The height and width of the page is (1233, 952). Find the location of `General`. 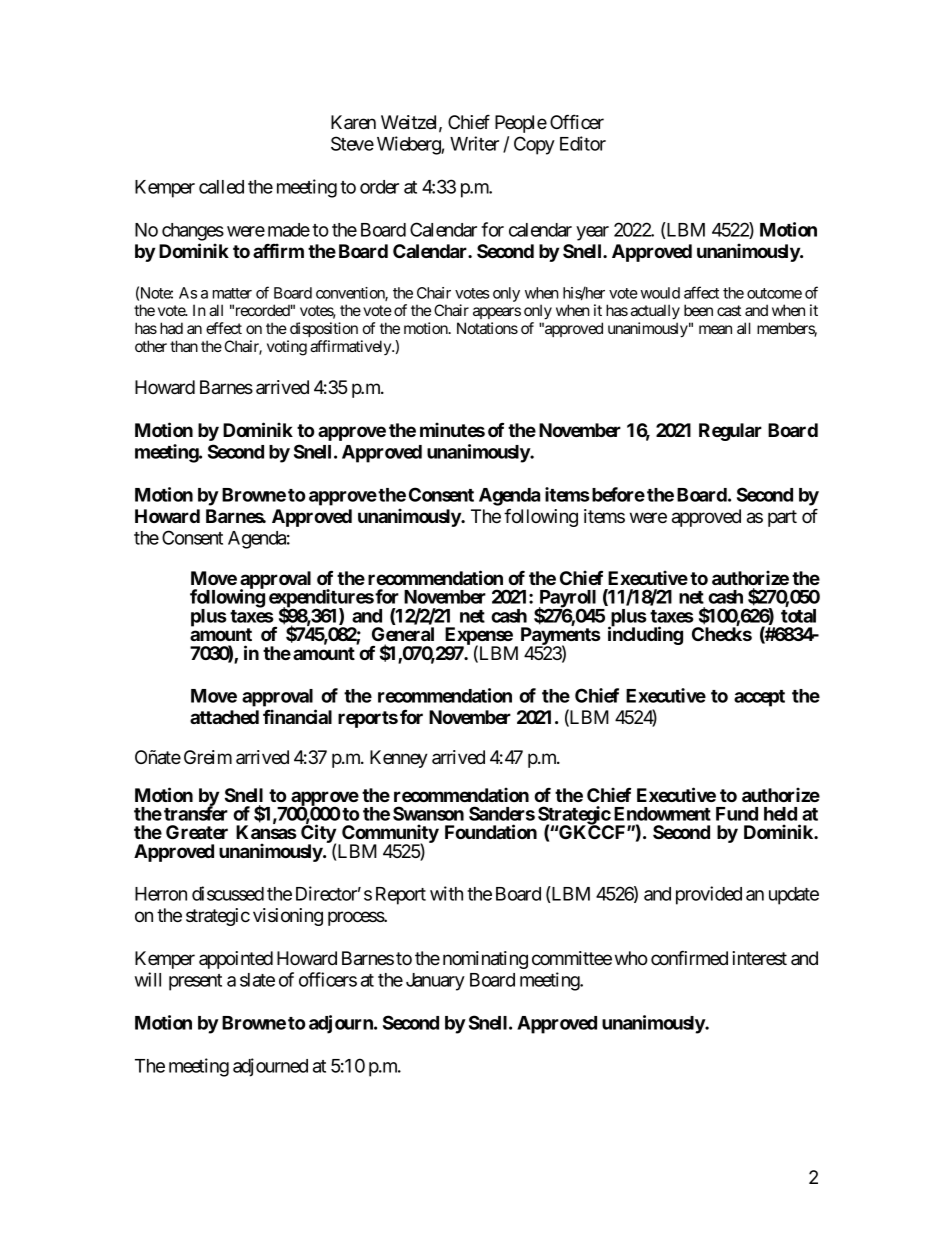

General is located at coordinates (403, 634).
